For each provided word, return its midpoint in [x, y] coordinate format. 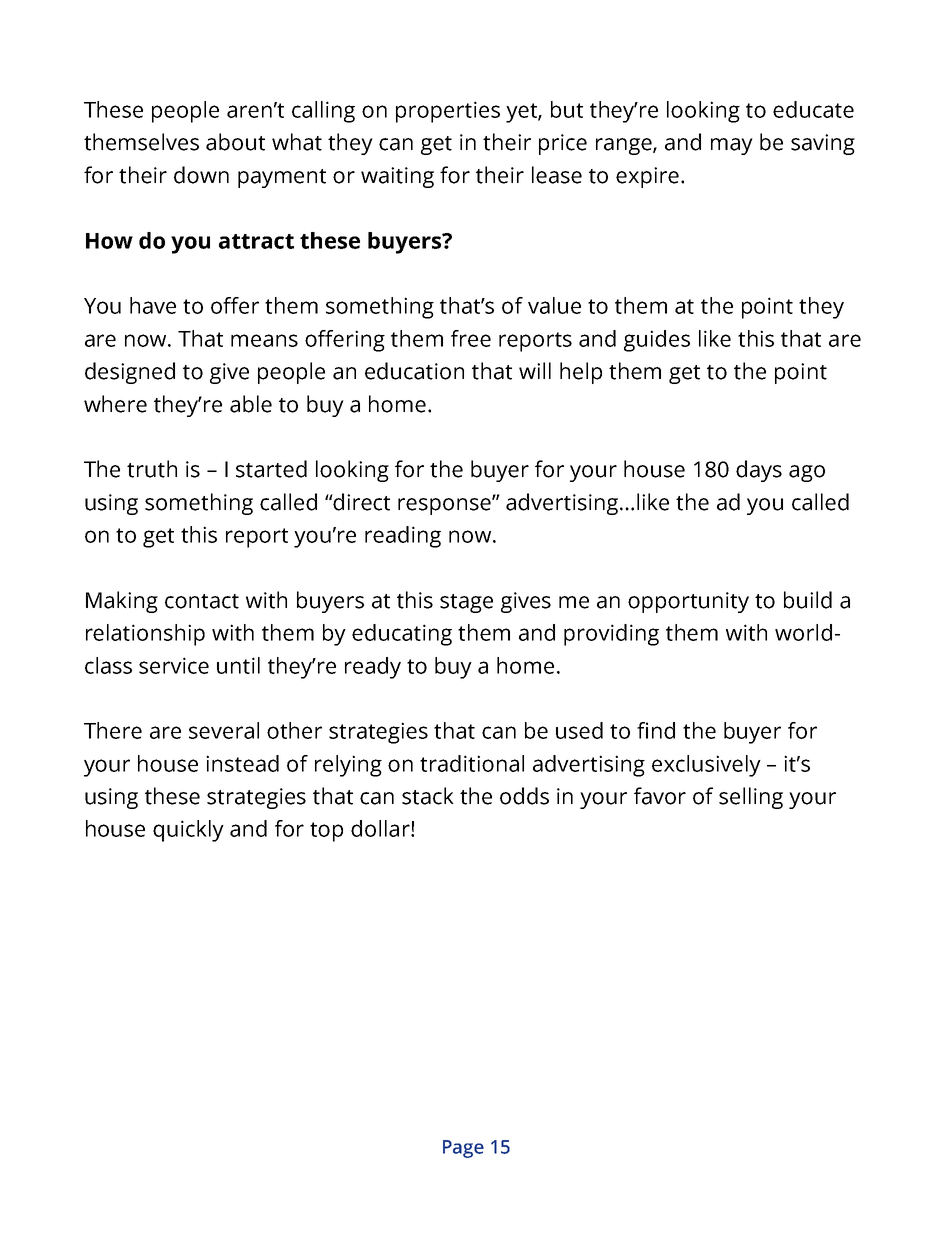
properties [448, 112]
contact [202, 601]
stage [466, 603]
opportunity [688, 602]
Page [463, 1149]
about [235, 142]
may [732, 146]
